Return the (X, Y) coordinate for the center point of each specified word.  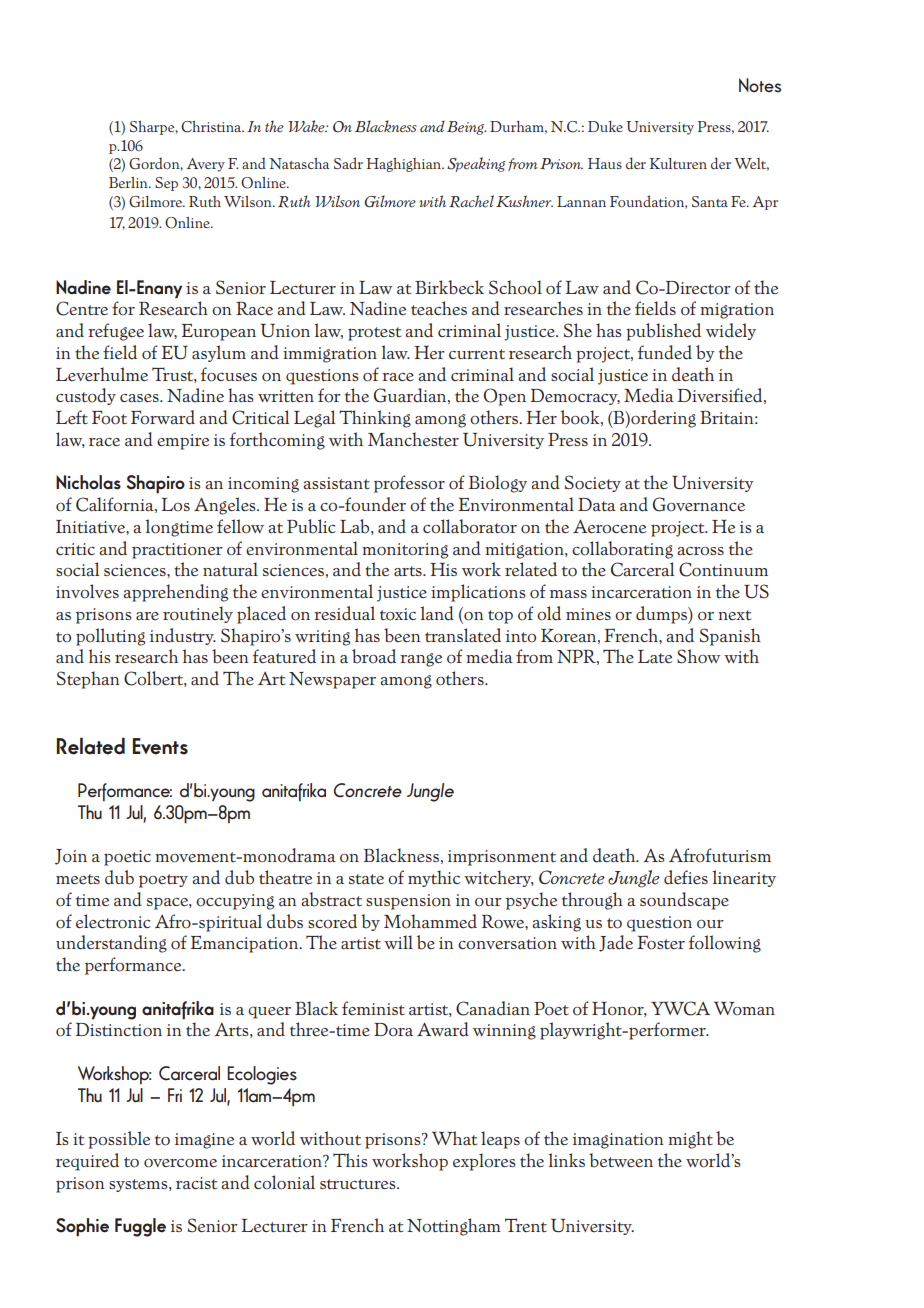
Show (698, 656)
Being (466, 128)
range (421, 660)
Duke (605, 126)
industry (183, 636)
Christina (212, 127)
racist (196, 1183)
